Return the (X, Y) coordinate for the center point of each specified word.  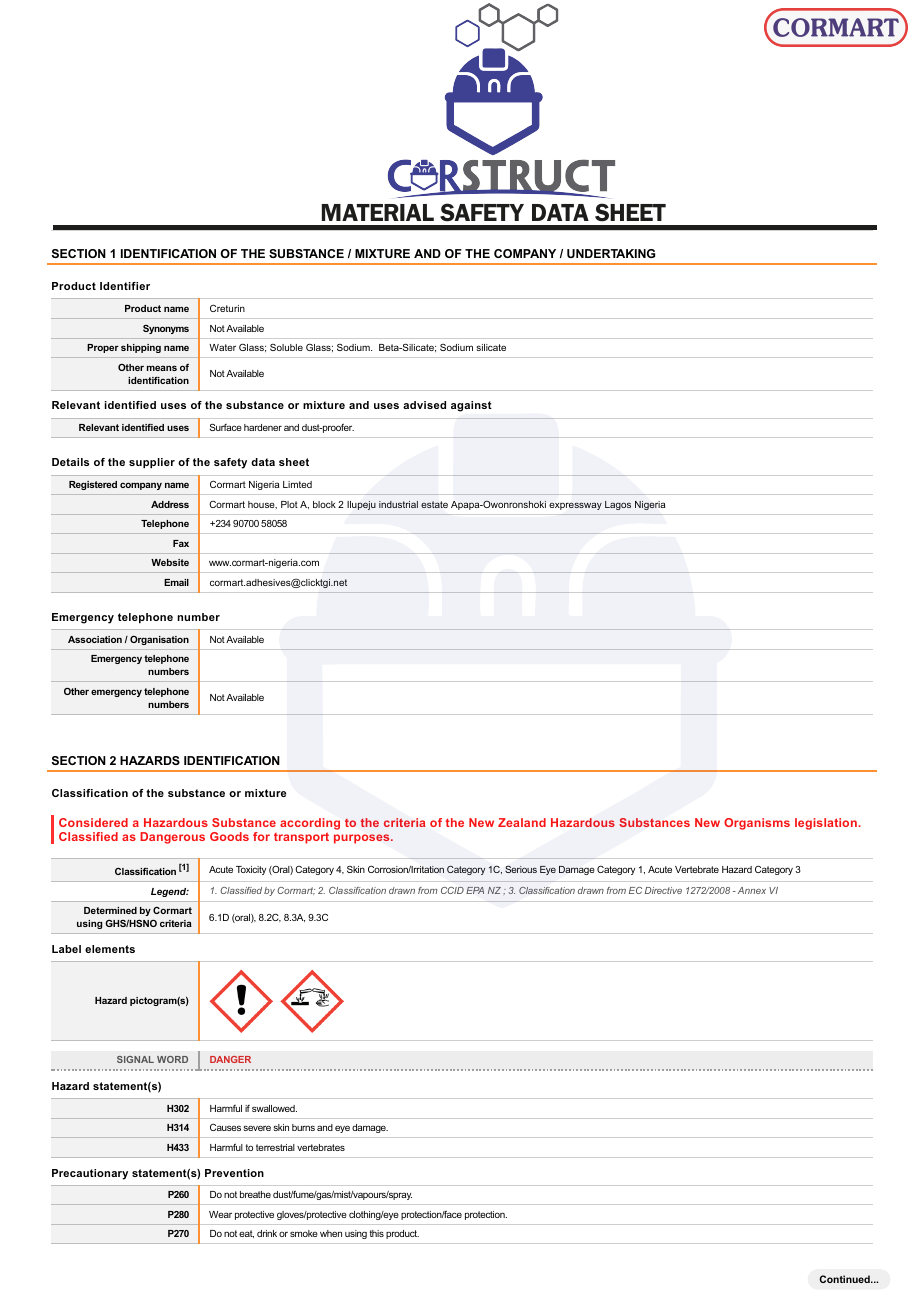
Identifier (125, 286)
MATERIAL (378, 212)
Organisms (757, 824)
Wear (220, 1214)
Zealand (522, 822)
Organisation (159, 640)
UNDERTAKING (611, 253)
